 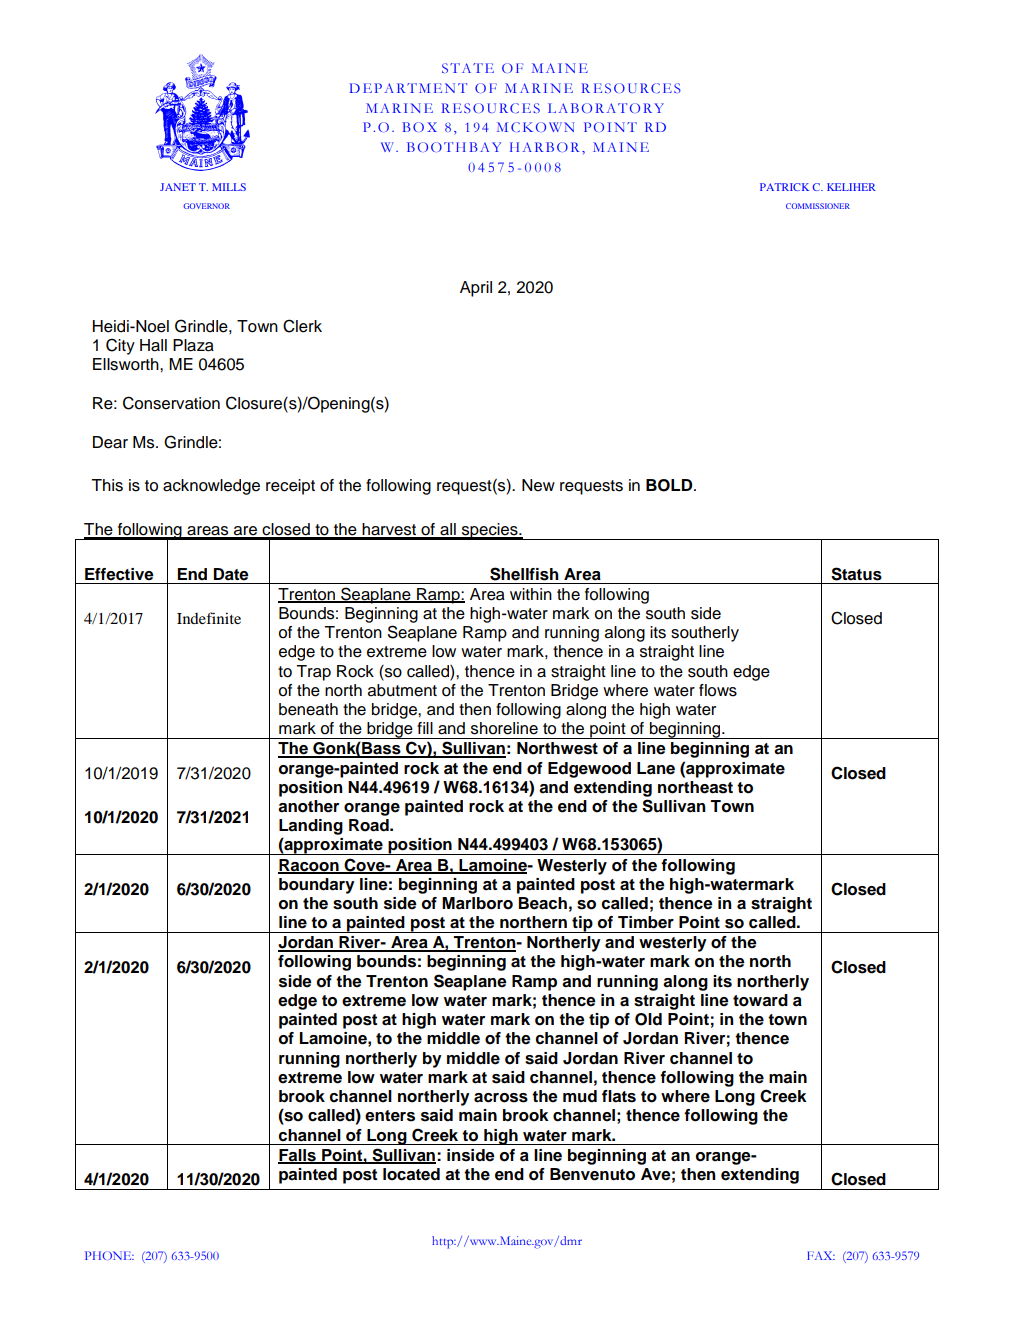 What do you see at coordinates (477, 903) in the screenshot?
I see `Marlboro` at bounding box center [477, 903].
